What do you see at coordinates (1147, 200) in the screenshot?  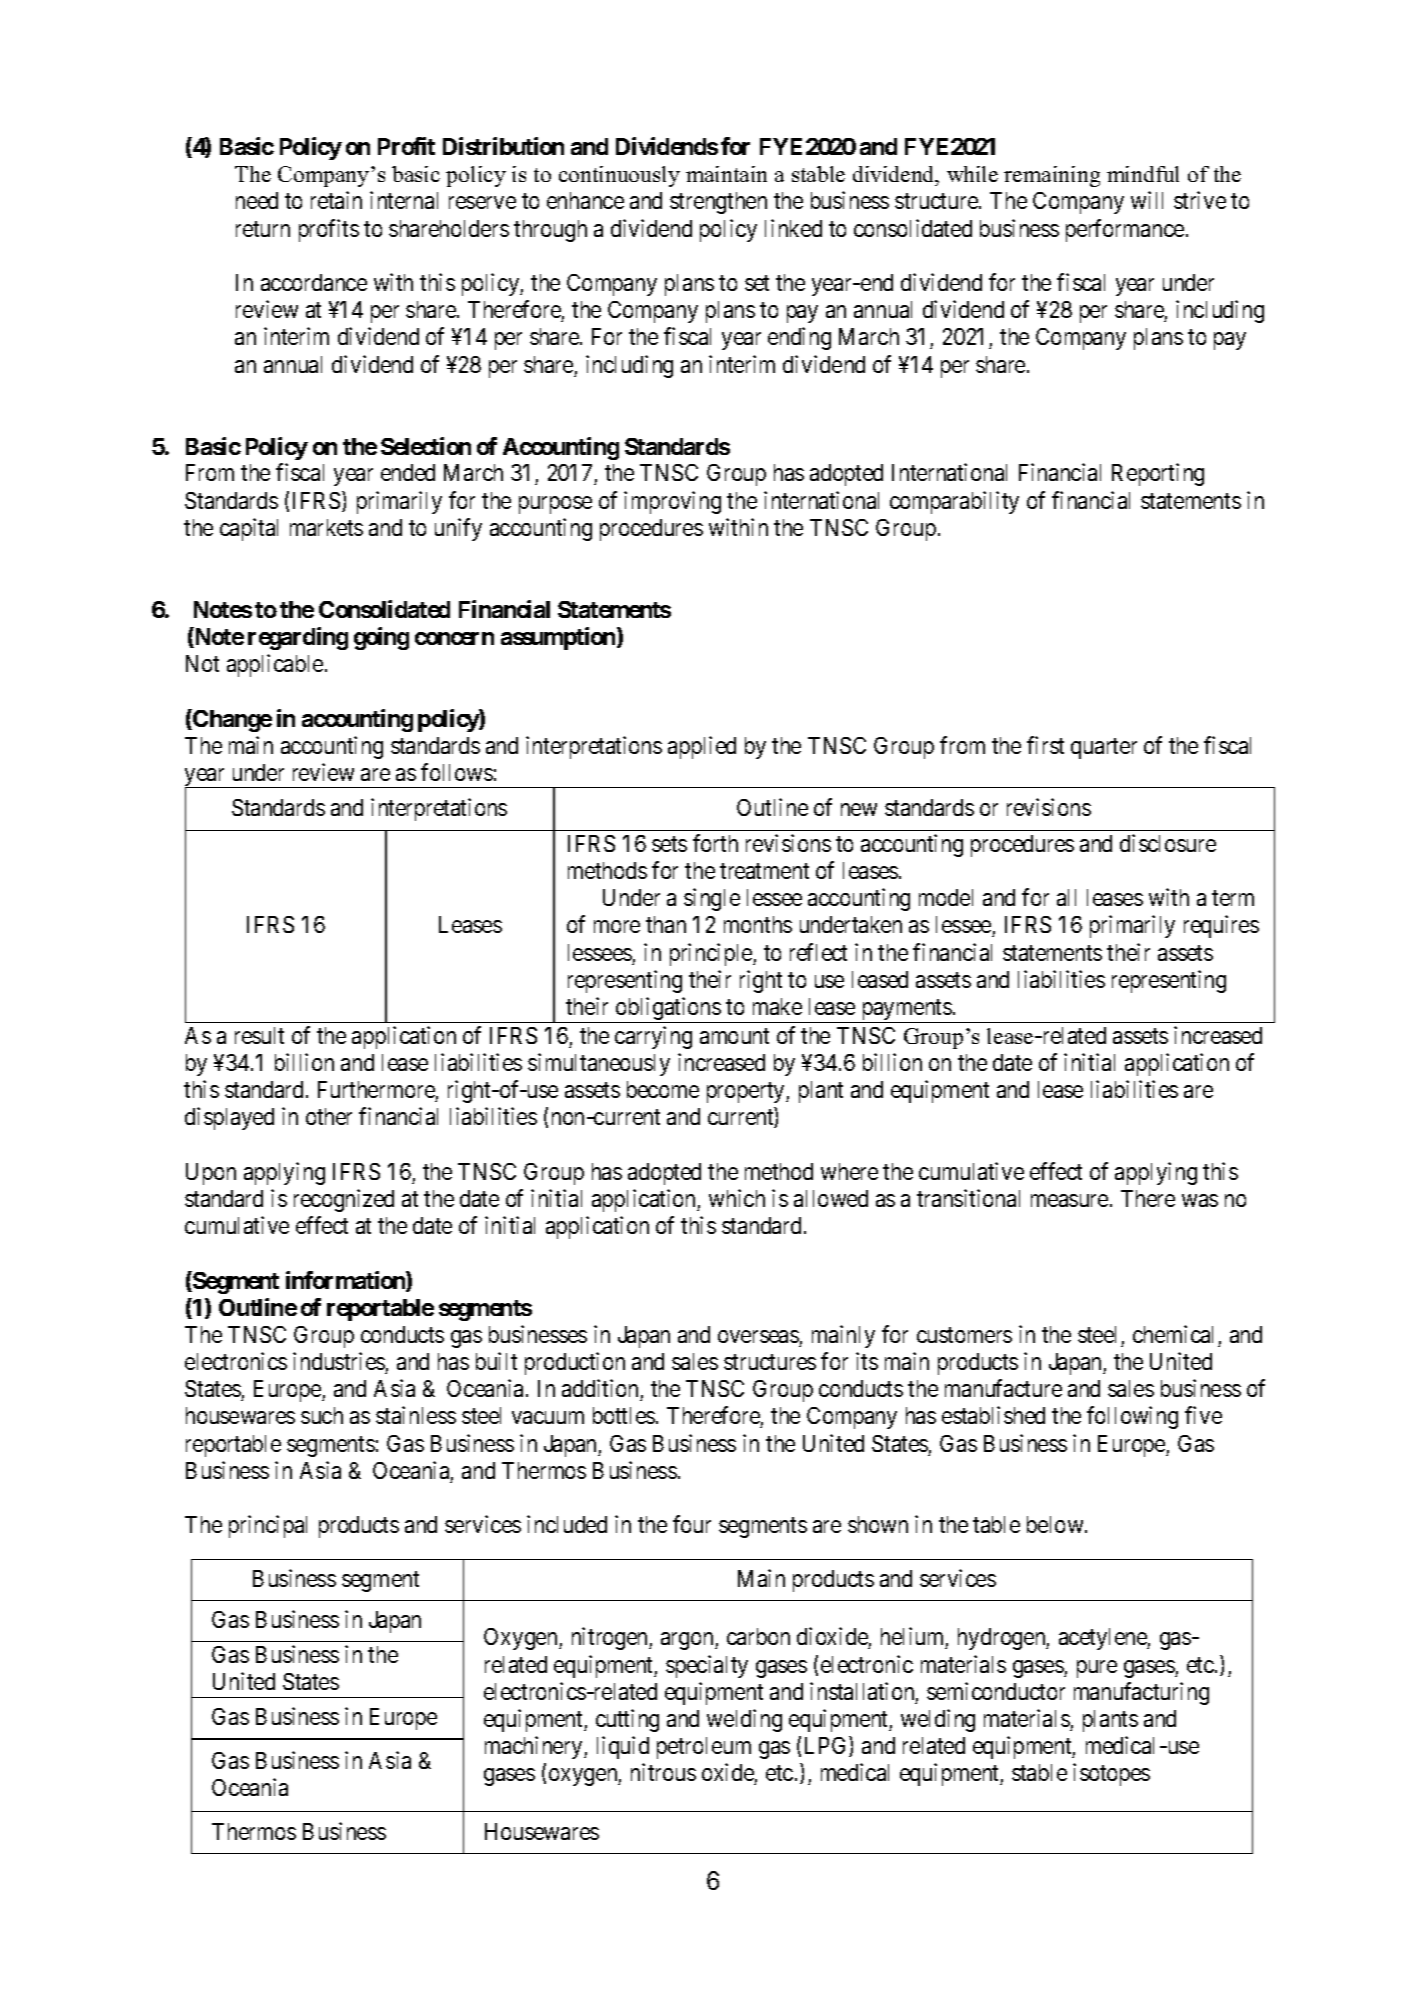 I see `will` at bounding box center [1147, 200].
